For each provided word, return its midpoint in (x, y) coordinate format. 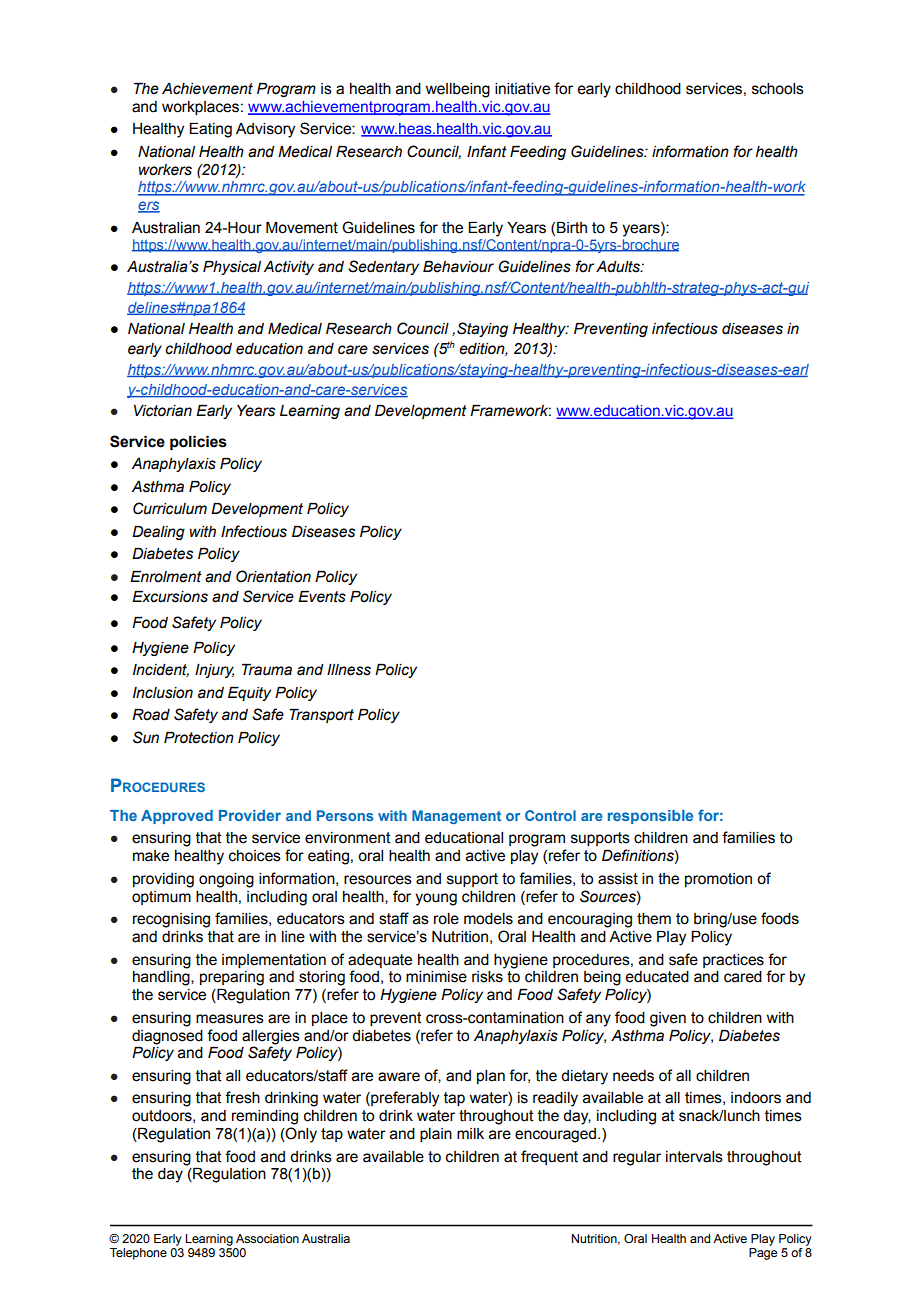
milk (470, 1133)
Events (322, 597)
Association (267, 1238)
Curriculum (170, 508)
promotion (718, 880)
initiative (522, 89)
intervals (694, 1157)
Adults (619, 267)
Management (456, 817)
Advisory (265, 130)
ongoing (226, 880)
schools (778, 89)
